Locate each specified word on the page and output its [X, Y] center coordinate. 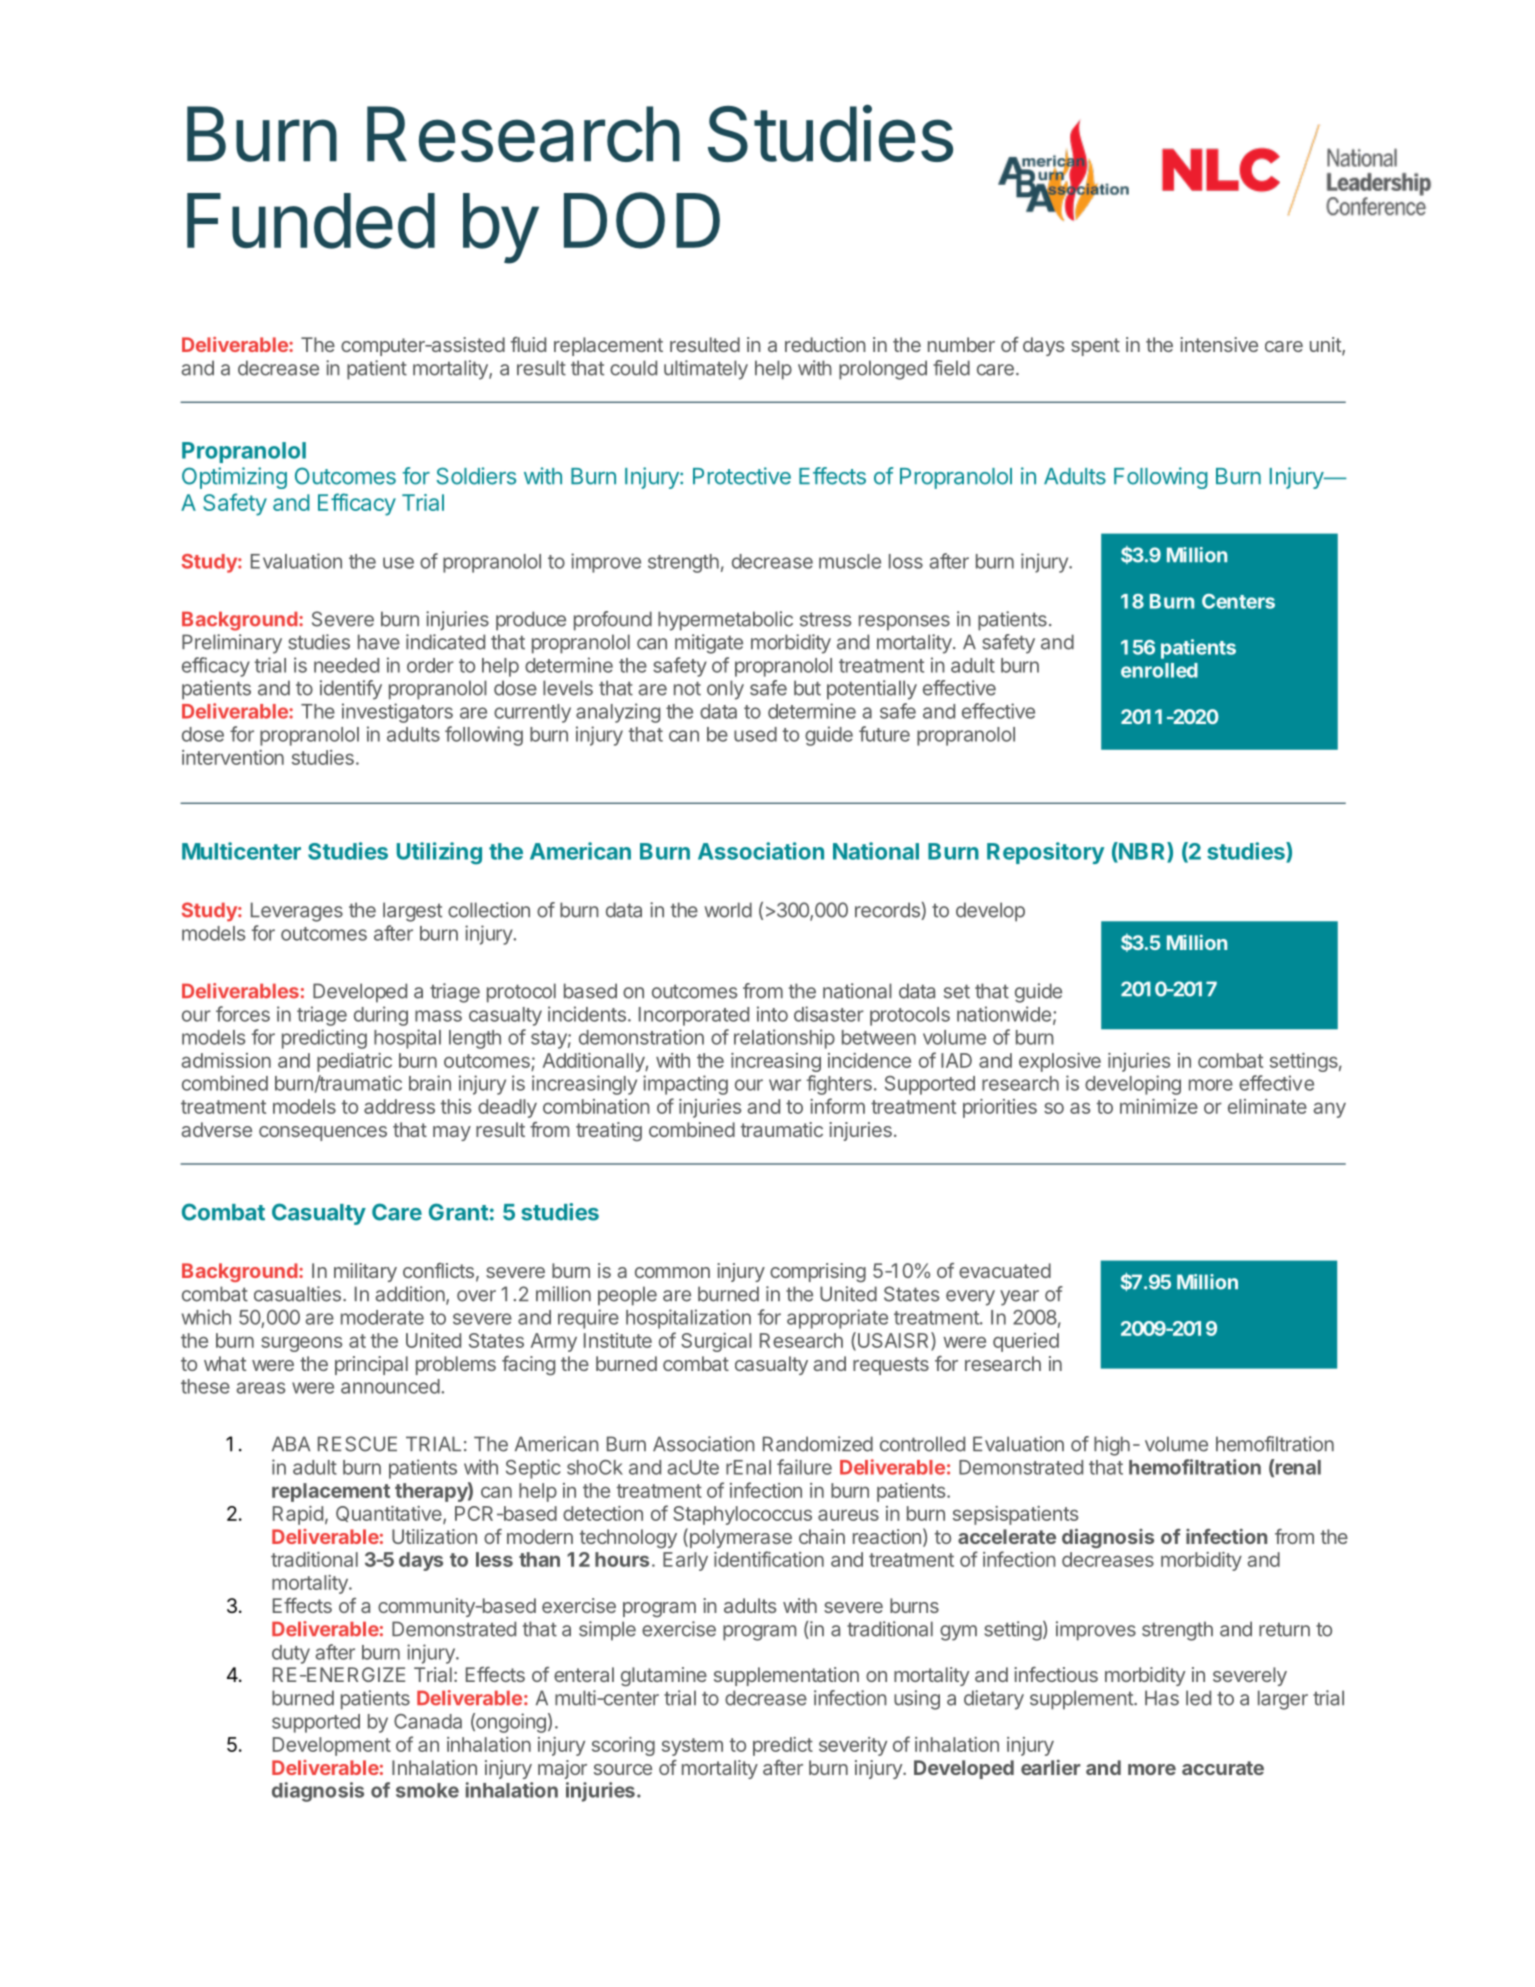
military [365, 1272]
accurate [1223, 1768]
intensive [1219, 344]
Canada [428, 1721]
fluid [528, 344]
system [692, 1747]
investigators [397, 713]
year [1019, 1298]
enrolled [1159, 670]
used [755, 734]
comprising [818, 1273]
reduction [825, 344]
